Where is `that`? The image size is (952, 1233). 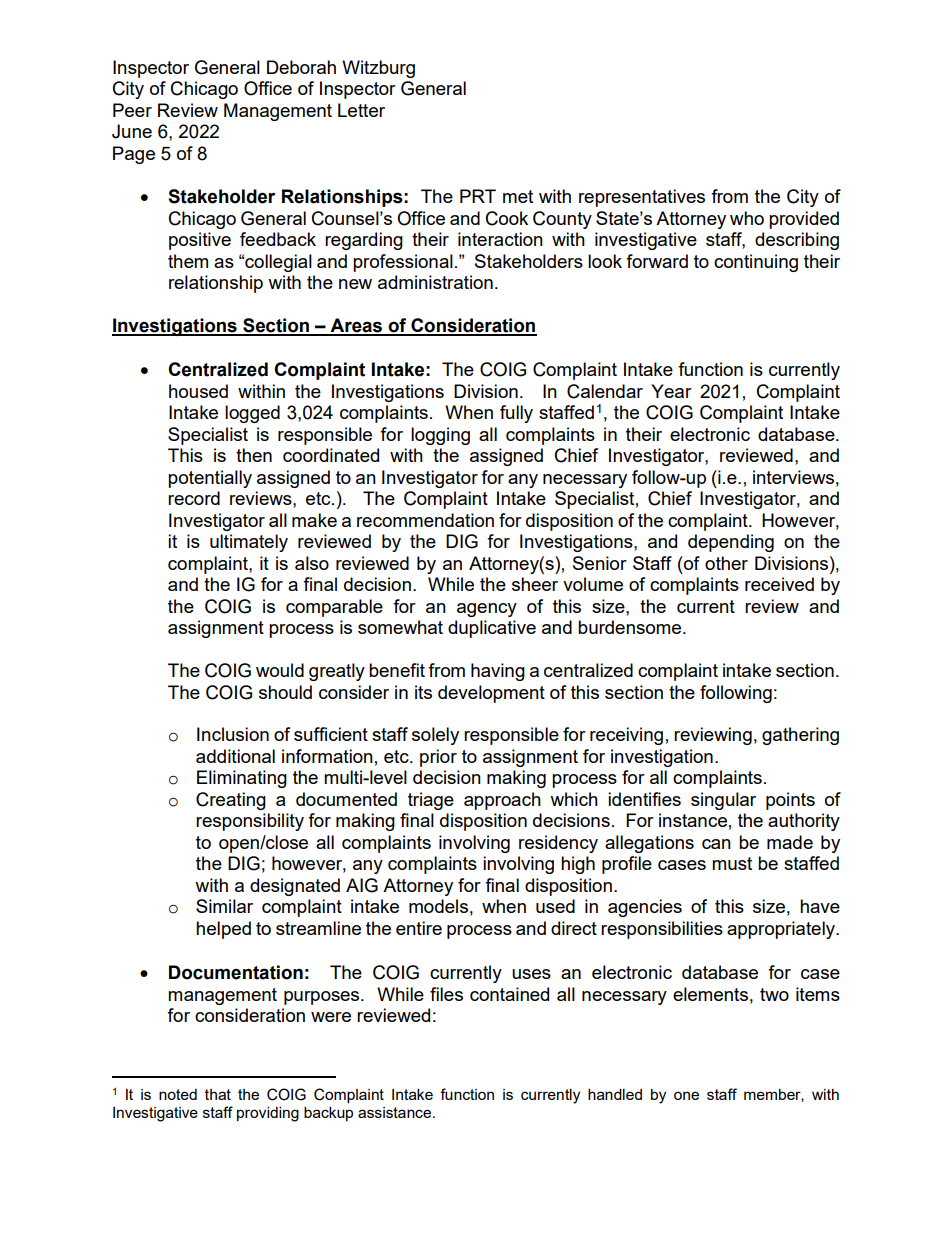 that is located at coordinates (218, 1094).
